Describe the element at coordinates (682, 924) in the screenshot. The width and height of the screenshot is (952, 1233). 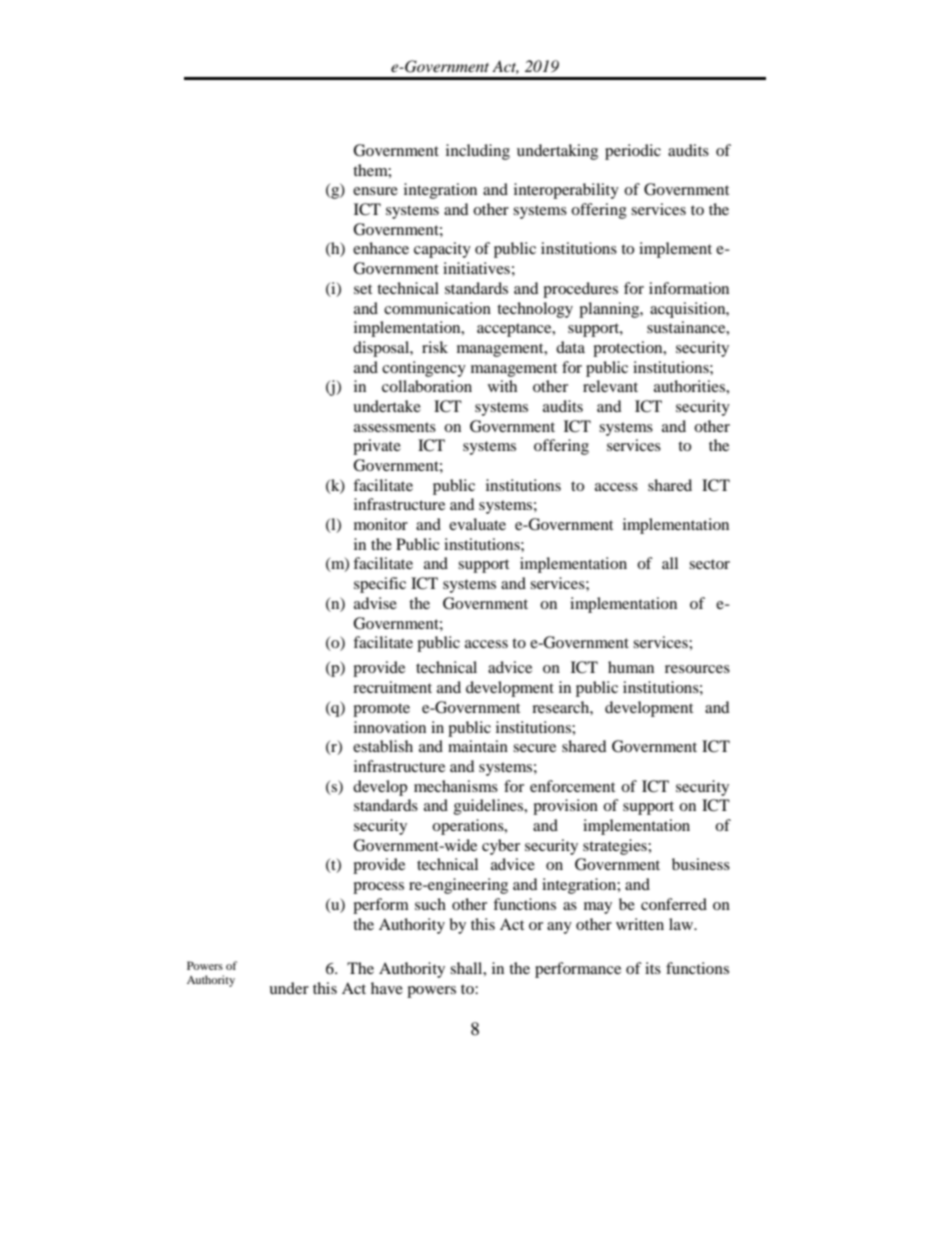
I see `law` at that location.
